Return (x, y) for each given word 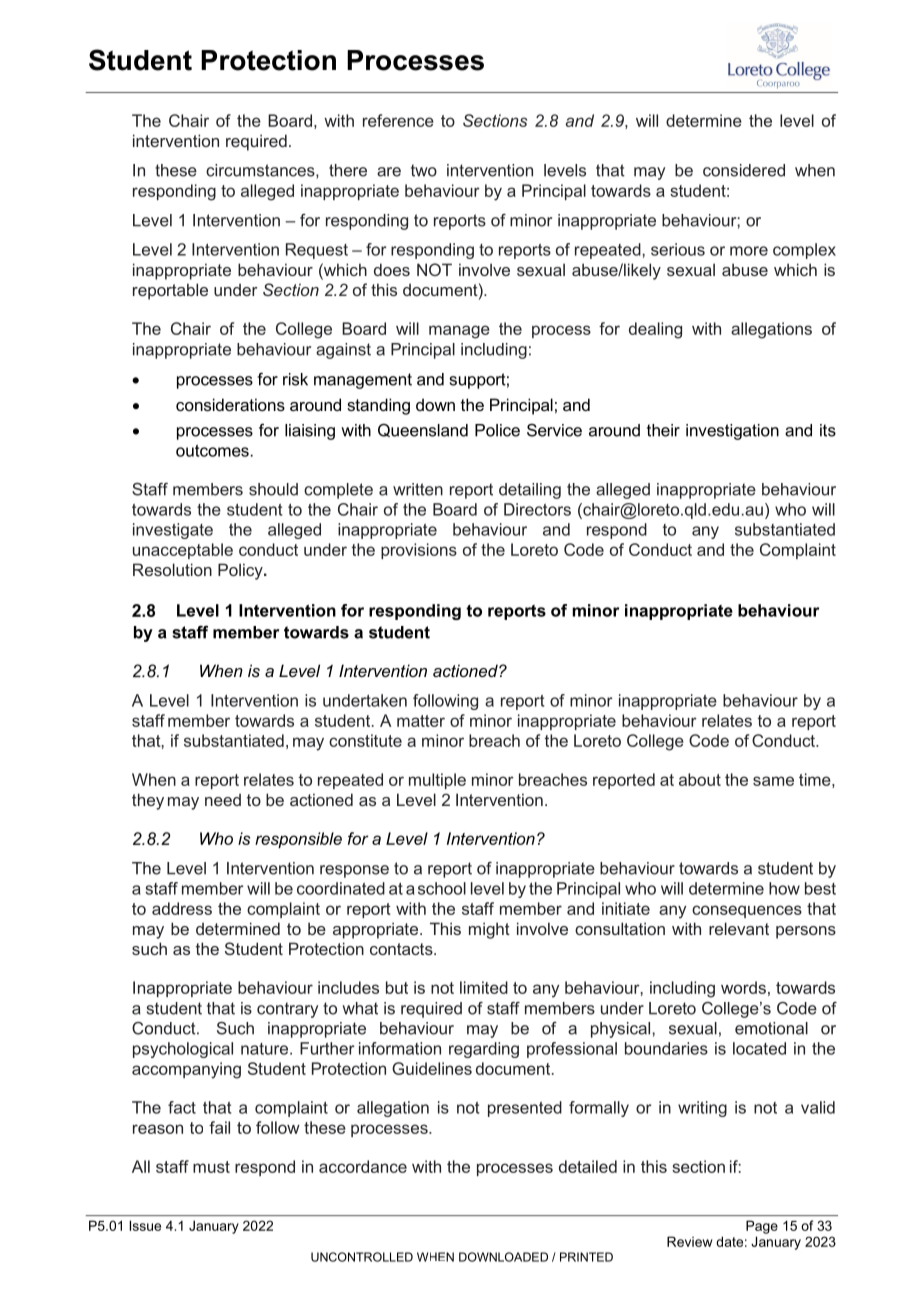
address (182, 908)
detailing (530, 491)
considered (744, 170)
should (273, 489)
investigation (732, 432)
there (348, 170)
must (211, 1167)
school (442, 888)
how (784, 888)
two (424, 170)
